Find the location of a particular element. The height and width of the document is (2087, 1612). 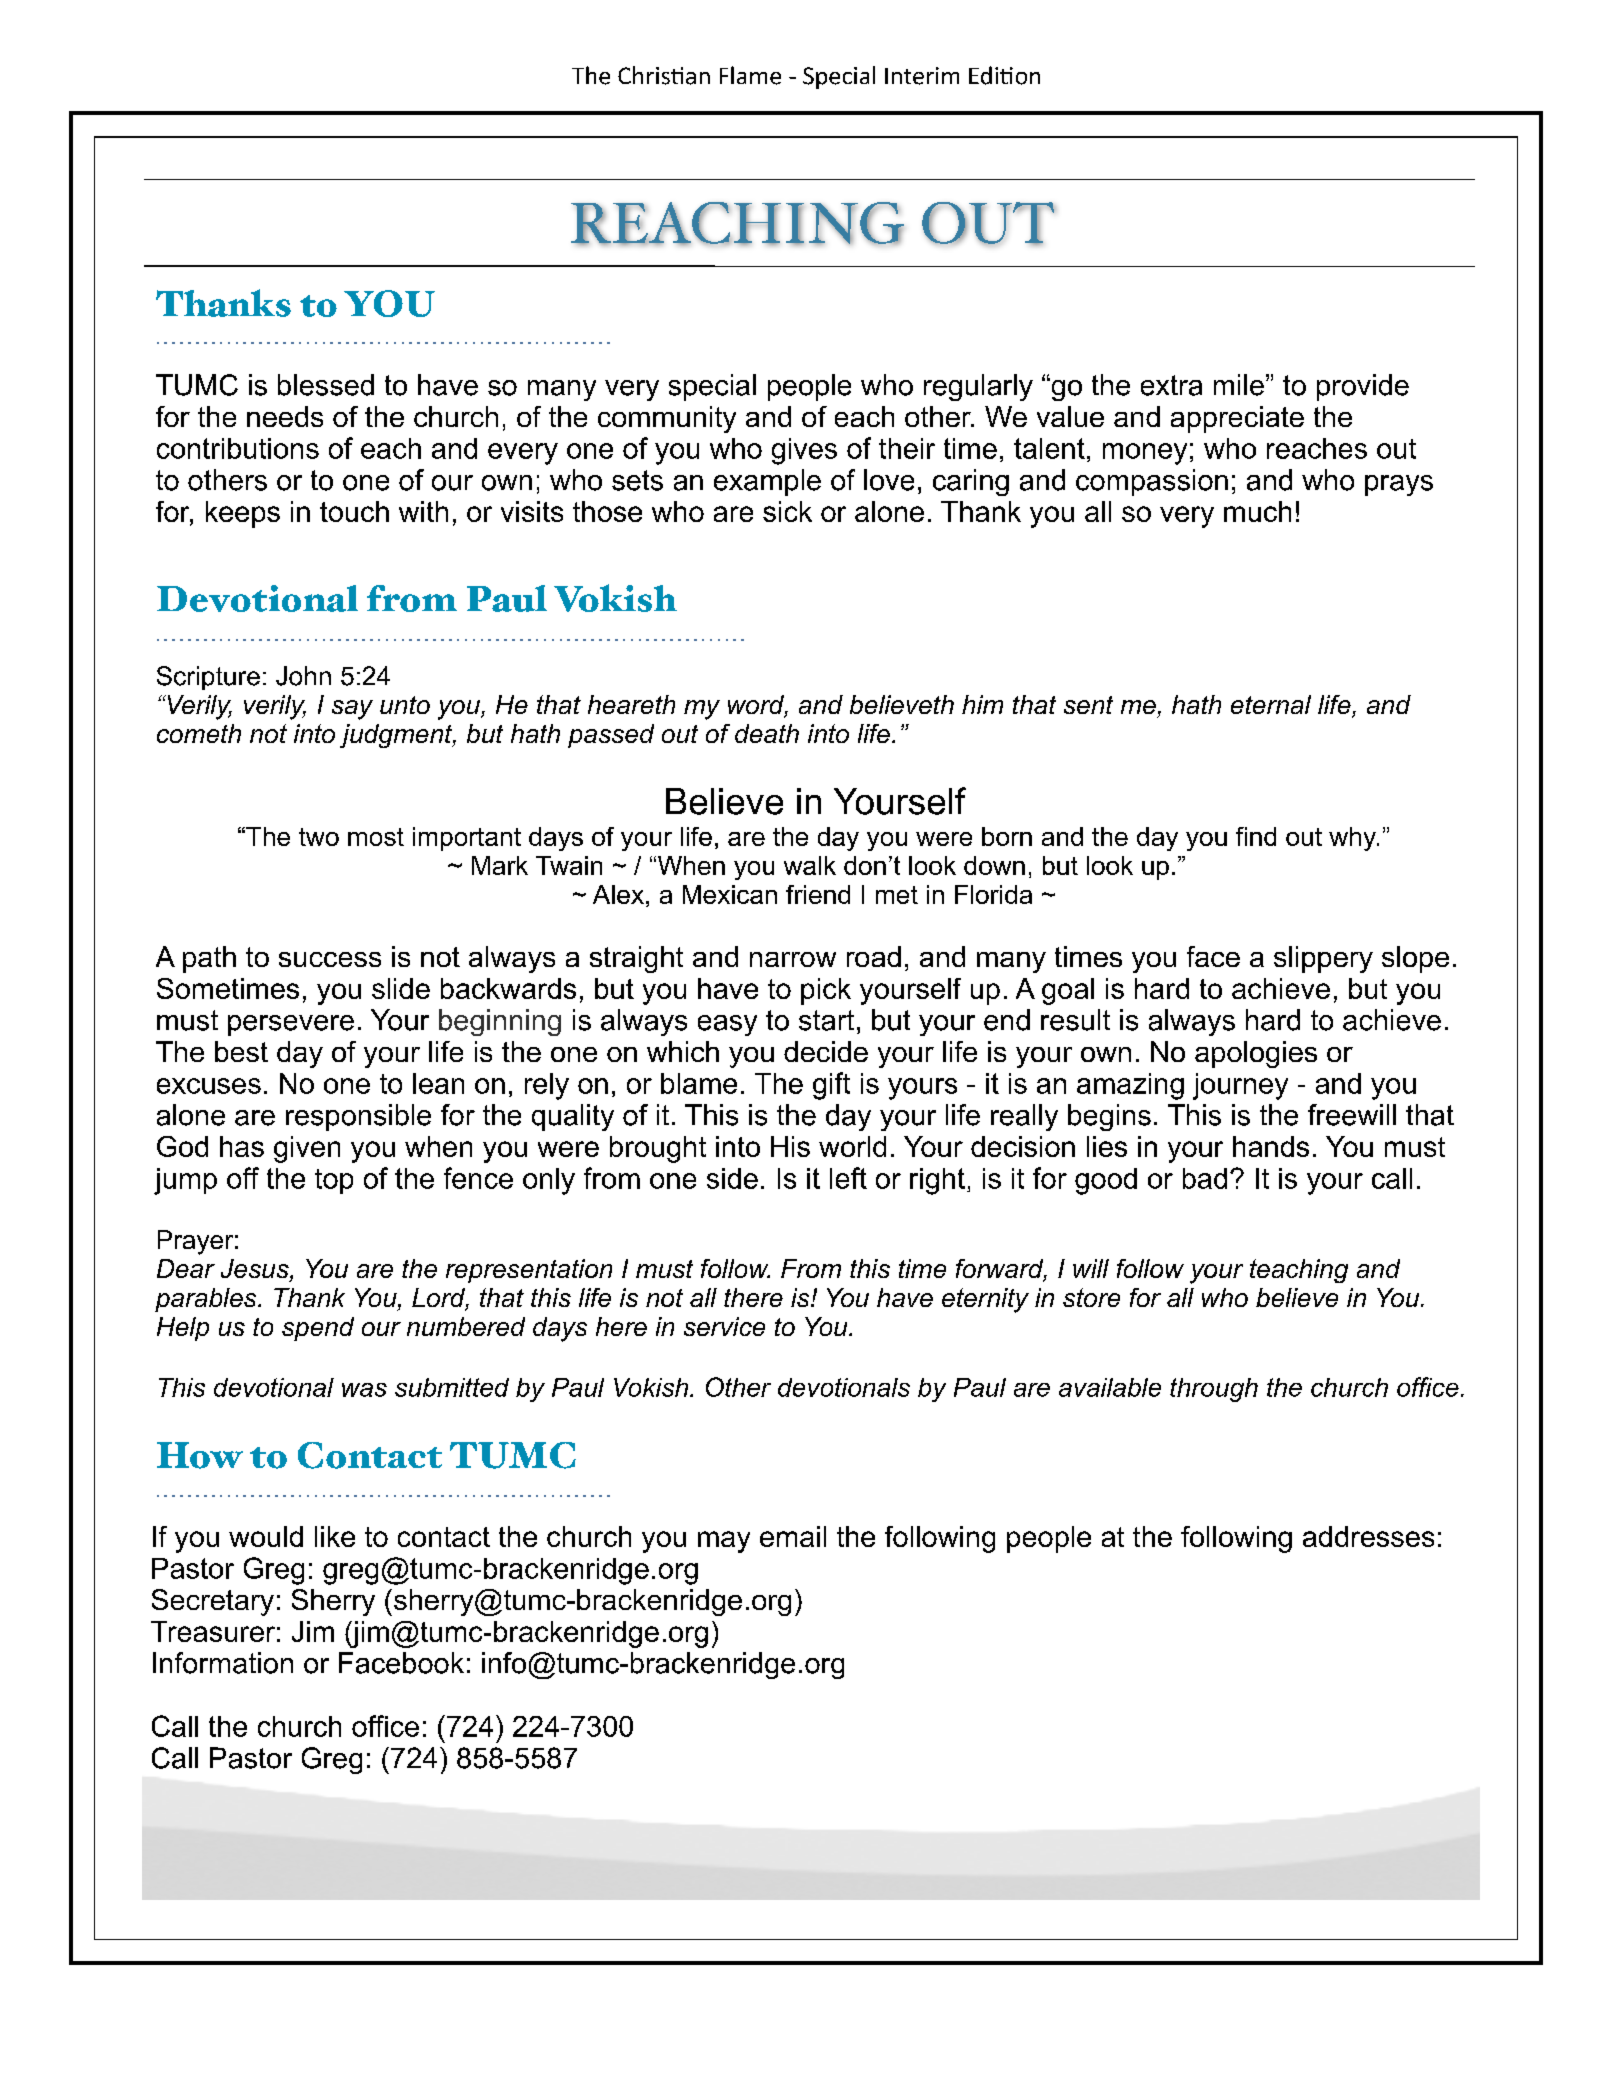

top is located at coordinates (334, 1181).
